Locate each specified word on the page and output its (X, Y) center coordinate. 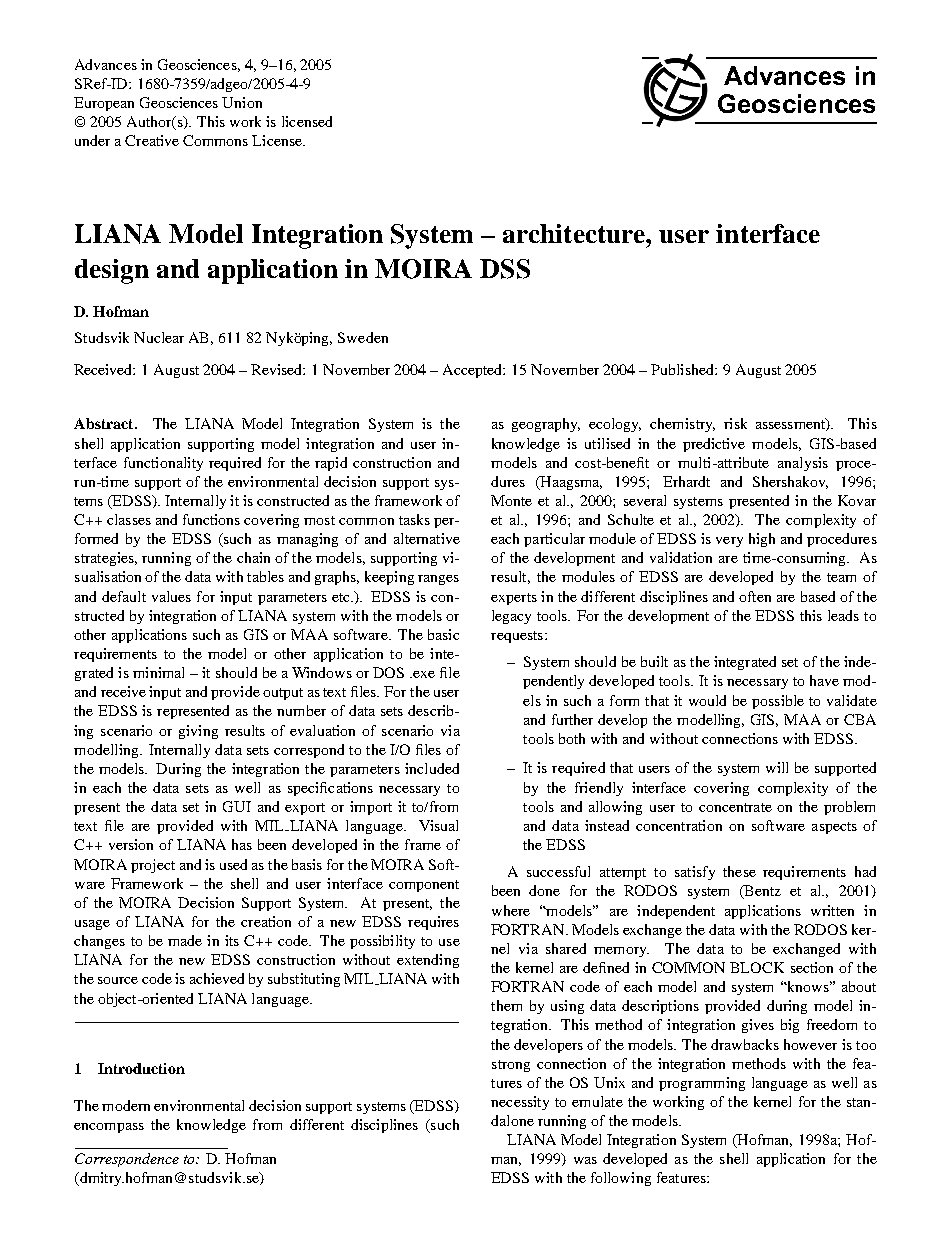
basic (443, 634)
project (153, 866)
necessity (520, 1103)
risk (735, 423)
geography (546, 425)
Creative (152, 140)
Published (683, 369)
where (511, 910)
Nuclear (159, 337)
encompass (109, 1128)
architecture (575, 233)
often (755, 596)
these (739, 871)
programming (702, 1084)
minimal (158, 672)
